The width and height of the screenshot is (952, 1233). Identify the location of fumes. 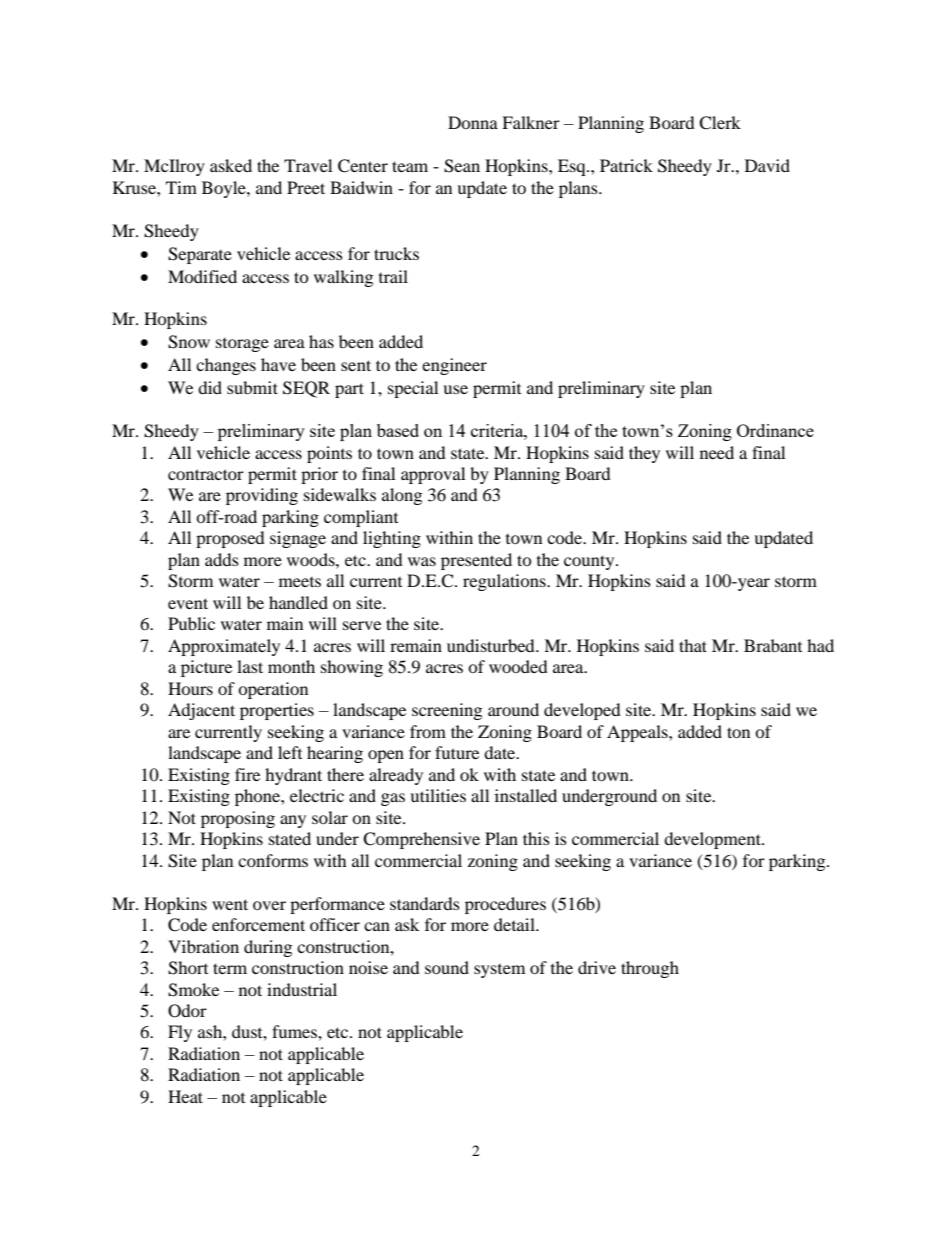
(295, 1031).
